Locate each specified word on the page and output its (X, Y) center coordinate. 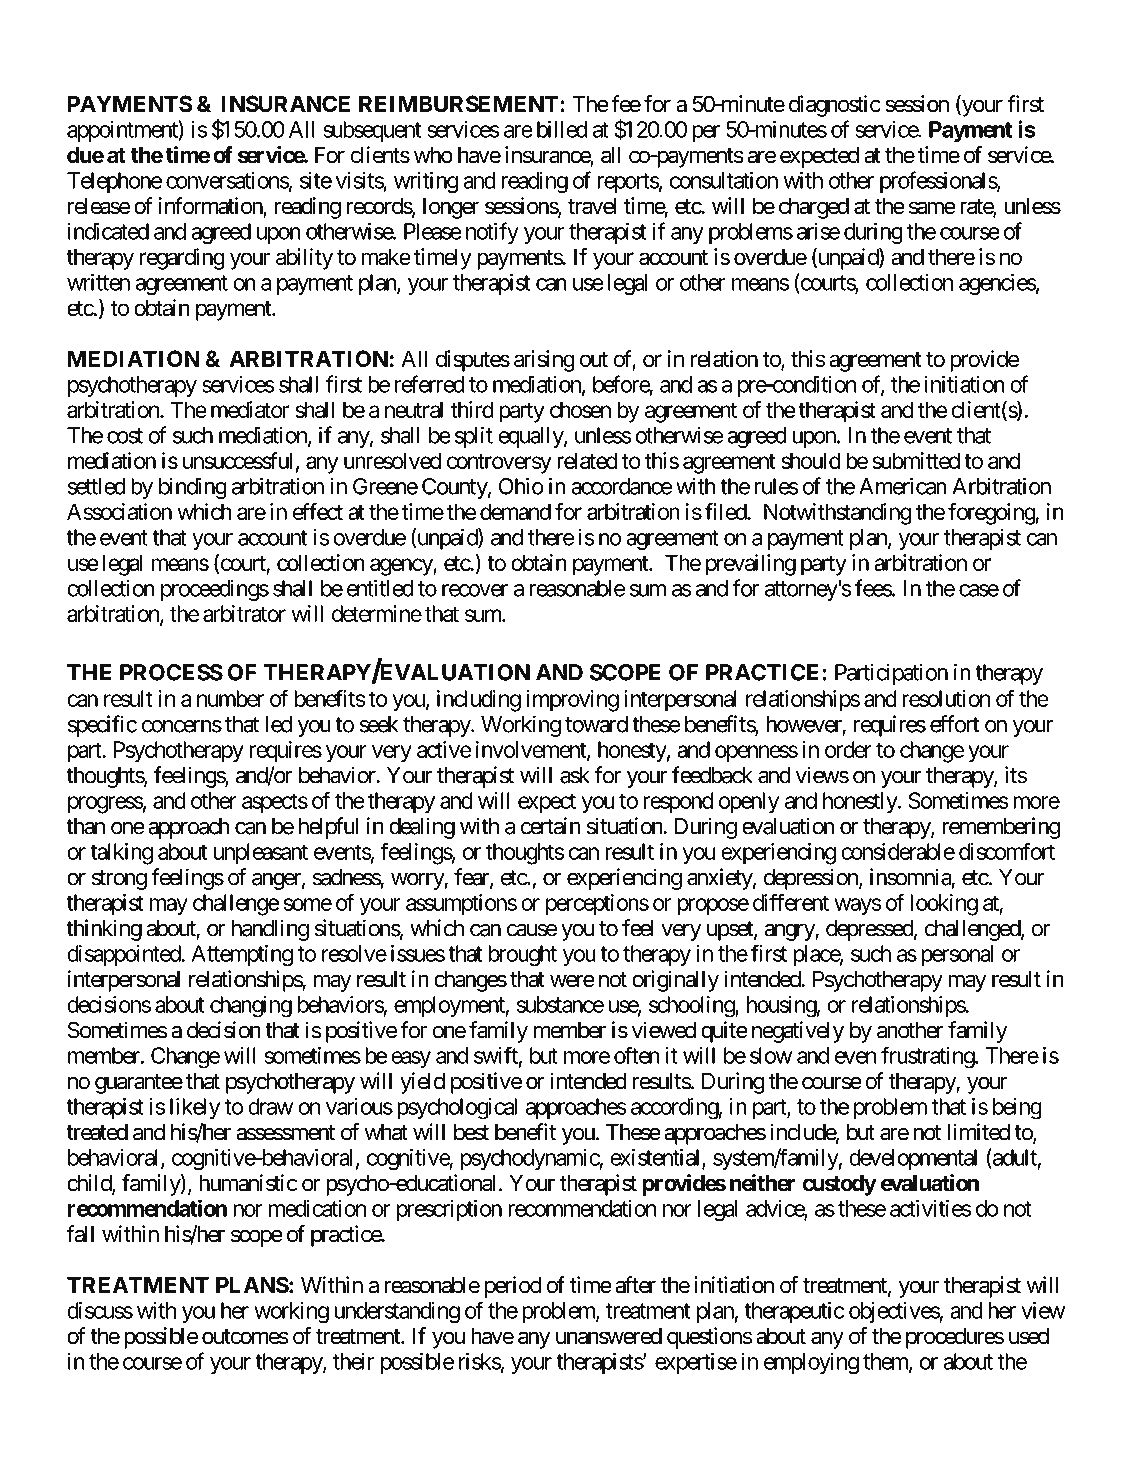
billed (562, 129)
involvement (532, 750)
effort (954, 724)
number (230, 698)
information (211, 207)
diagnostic (835, 106)
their (354, 1361)
